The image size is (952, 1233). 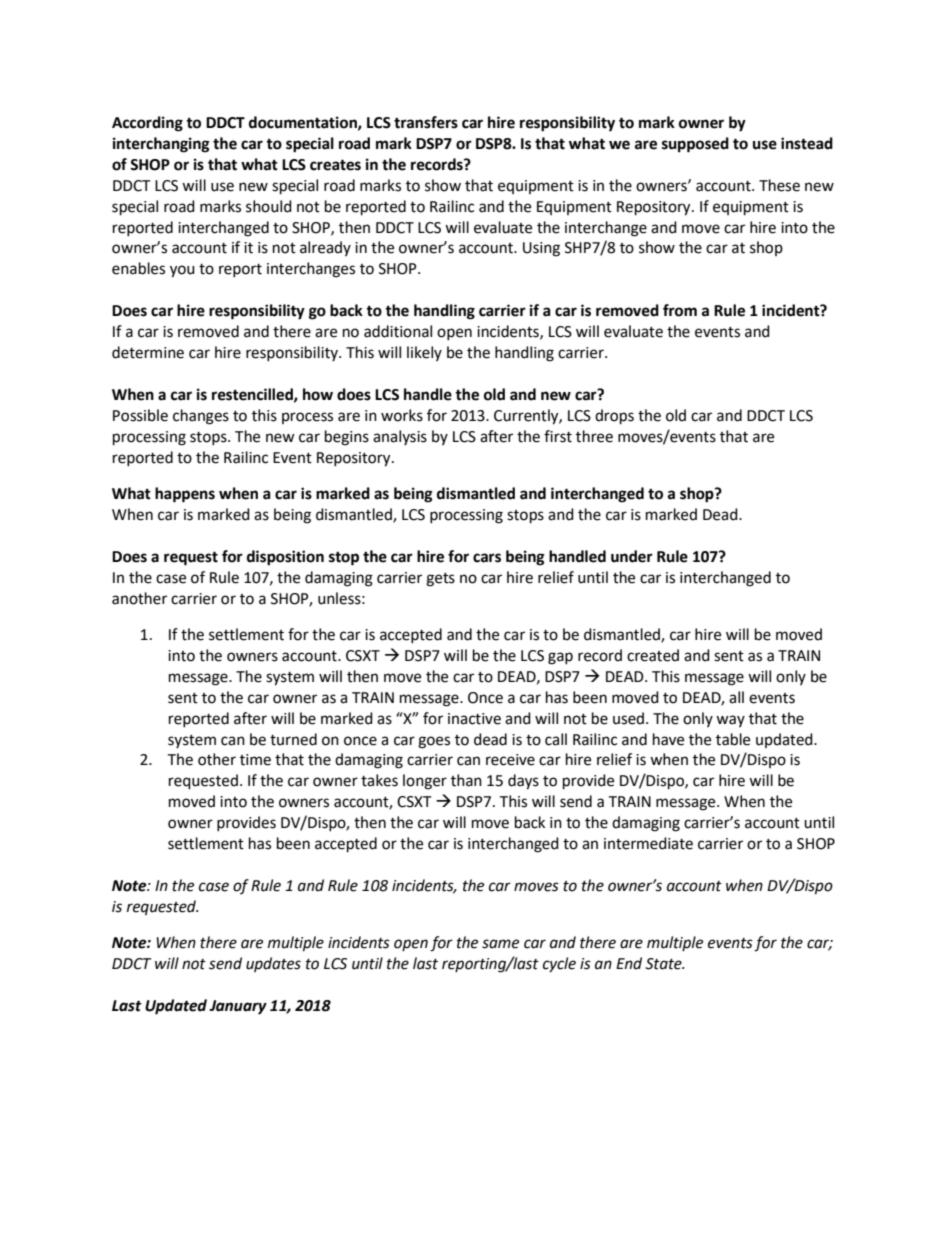 I want to click on turned, so click(x=293, y=739).
